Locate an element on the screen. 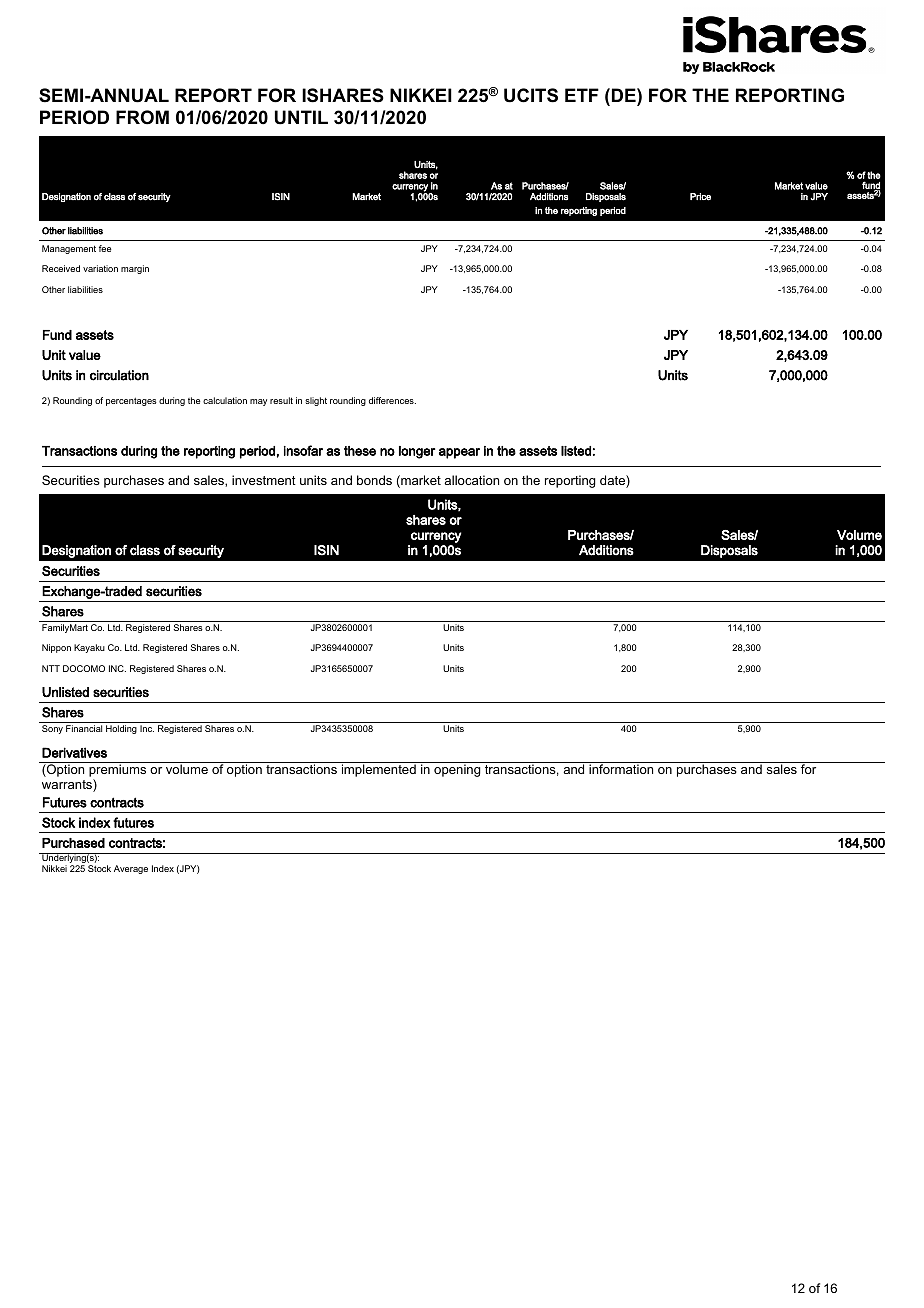 This screenshot has width=924, height=1308. slight is located at coordinates (316, 401).
